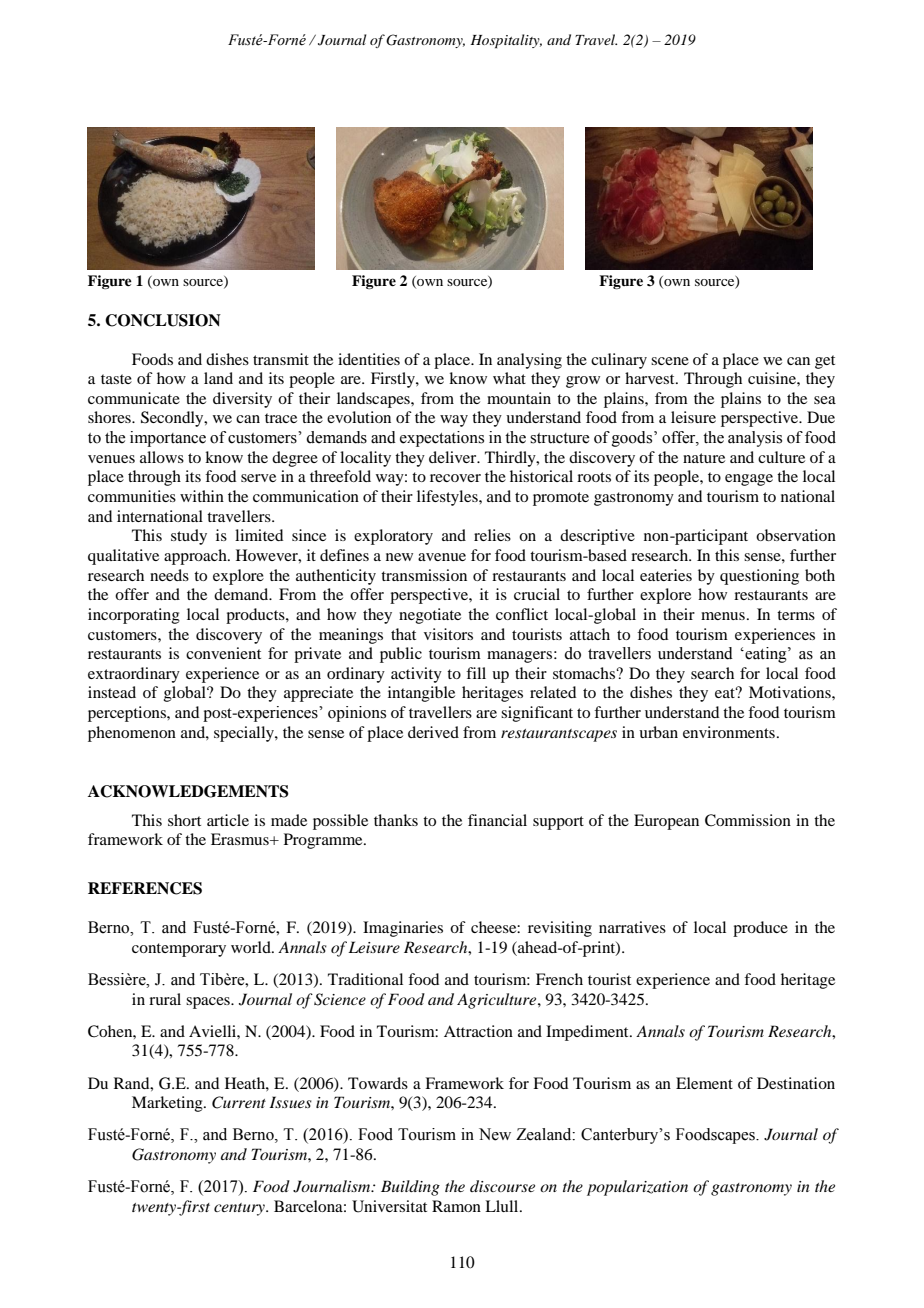  What do you see at coordinates (448, 634) in the screenshot?
I see `visitors` at bounding box center [448, 634].
